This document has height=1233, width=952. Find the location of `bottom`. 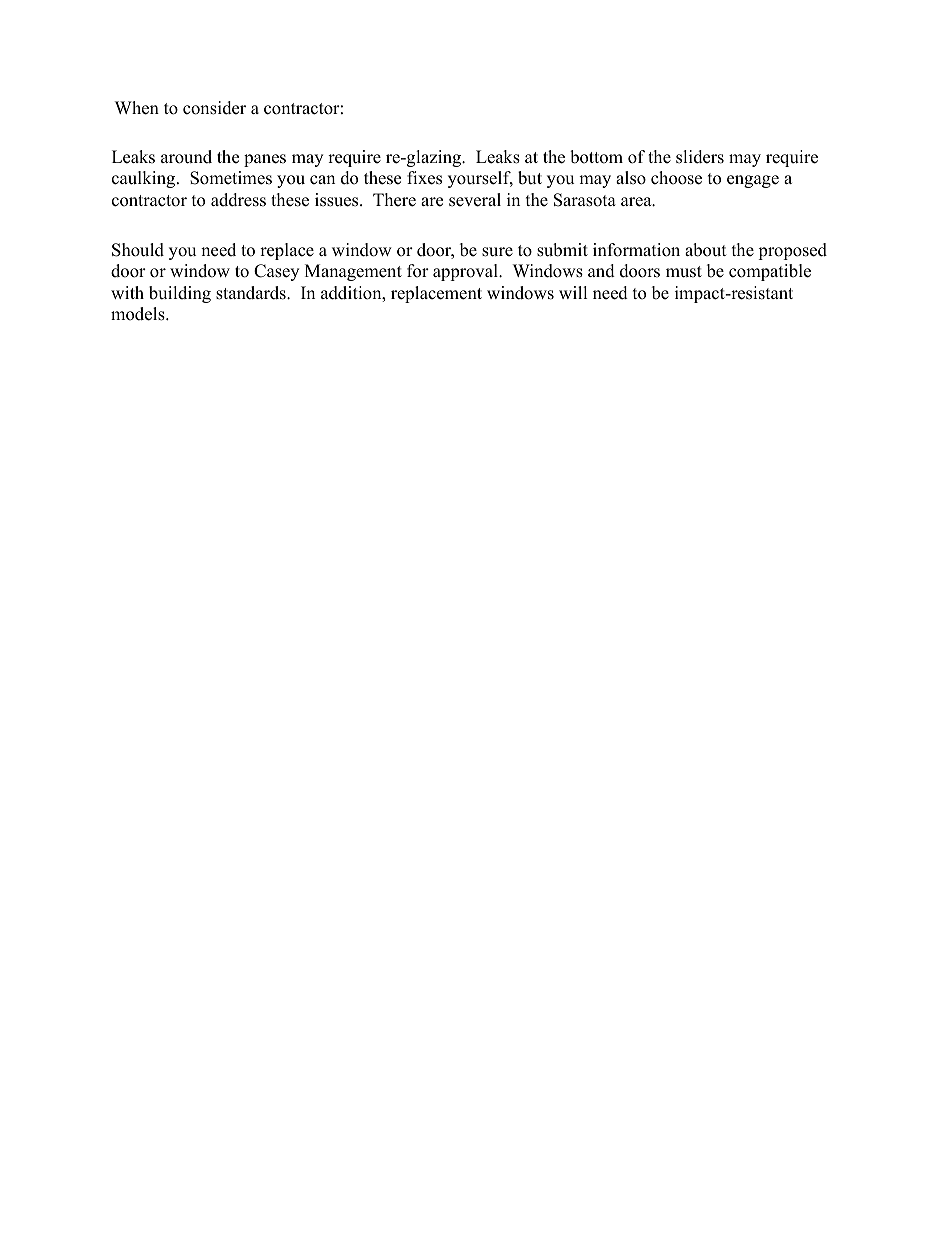

bottom is located at coordinates (596, 157).
